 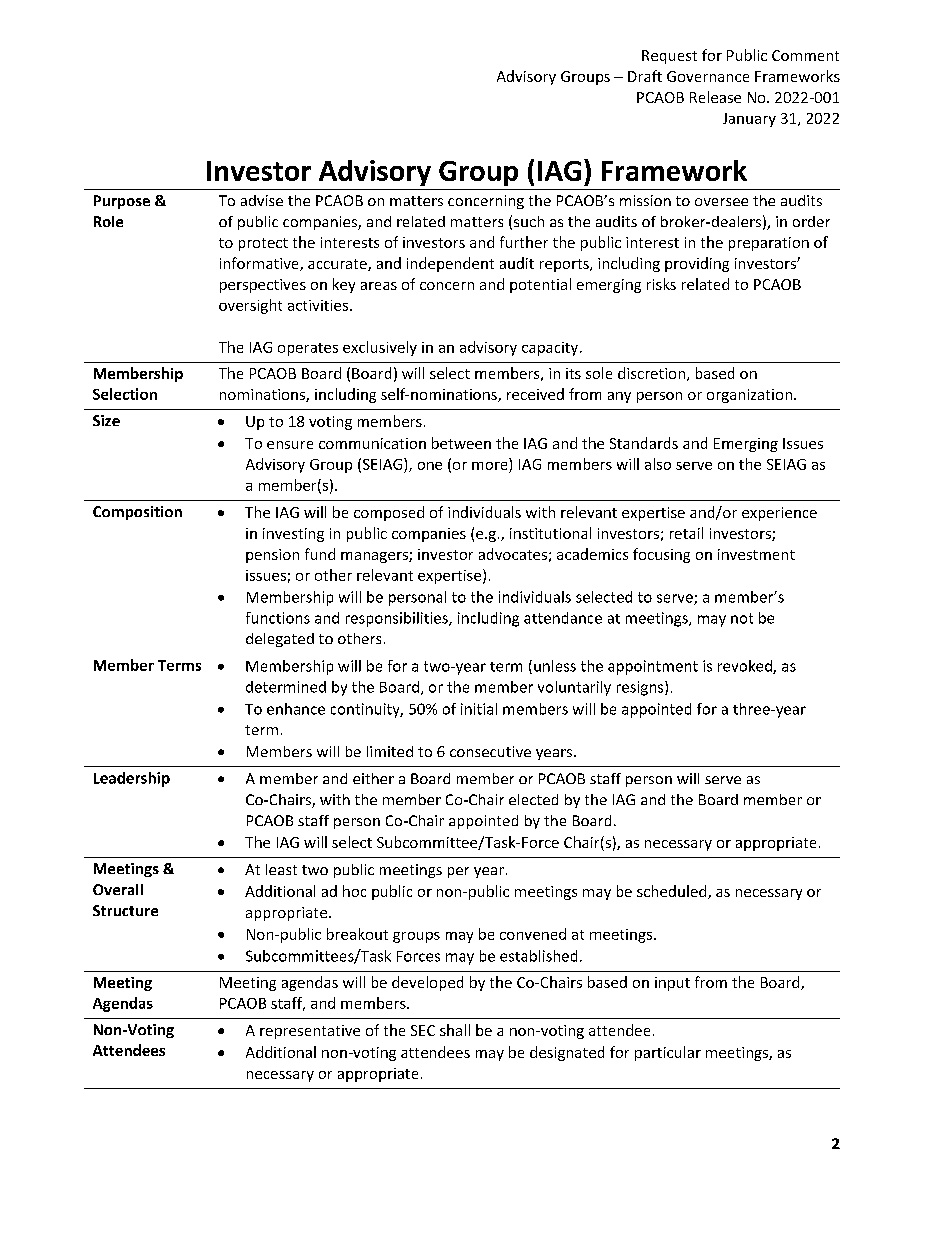 I want to click on enhance, so click(x=296, y=709).
